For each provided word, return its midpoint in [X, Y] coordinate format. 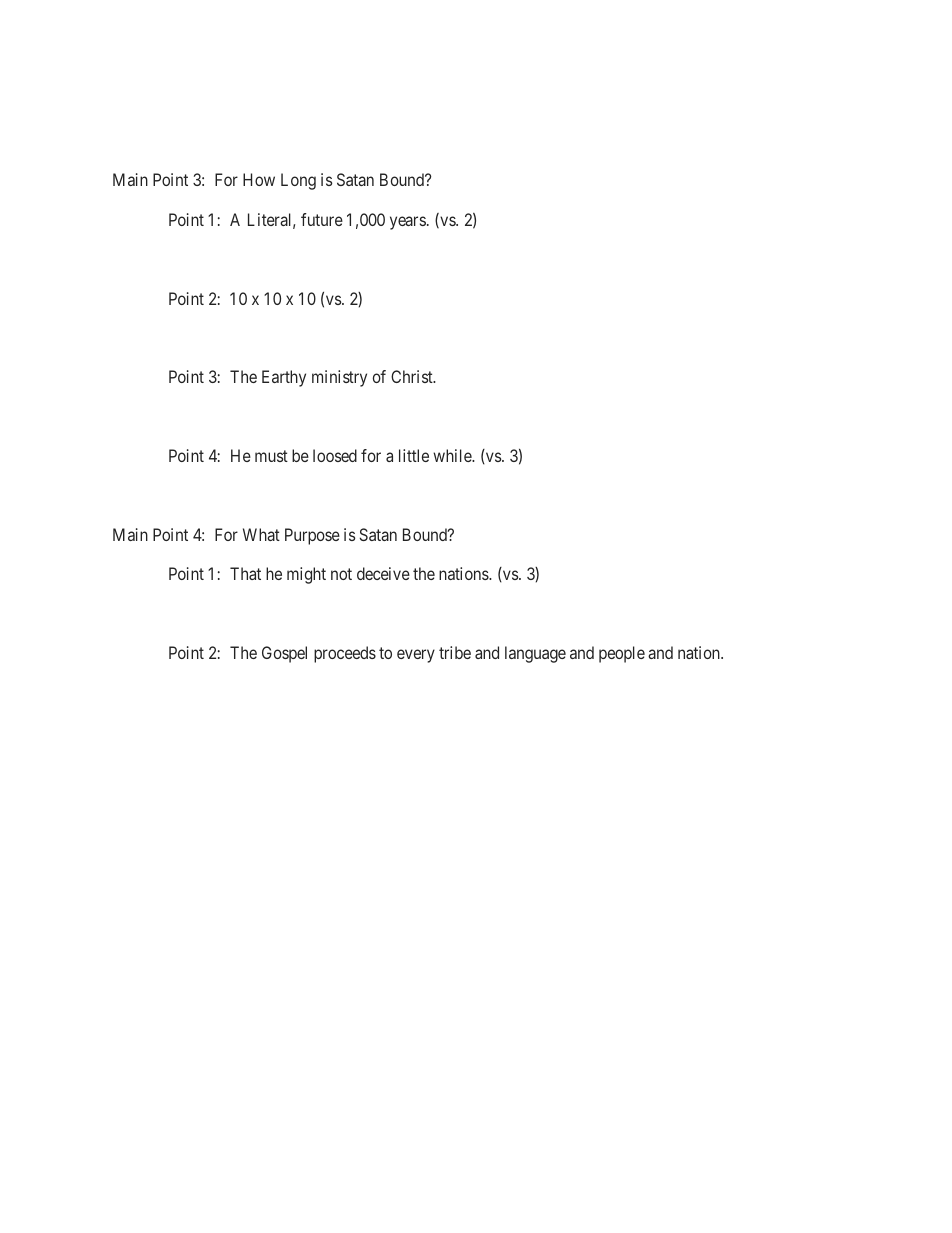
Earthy [284, 378]
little [414, 455]
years [408, 223]
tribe [455, 652]
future [322, 219]
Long [298, 181]
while [453, 455]
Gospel [284, 654]
